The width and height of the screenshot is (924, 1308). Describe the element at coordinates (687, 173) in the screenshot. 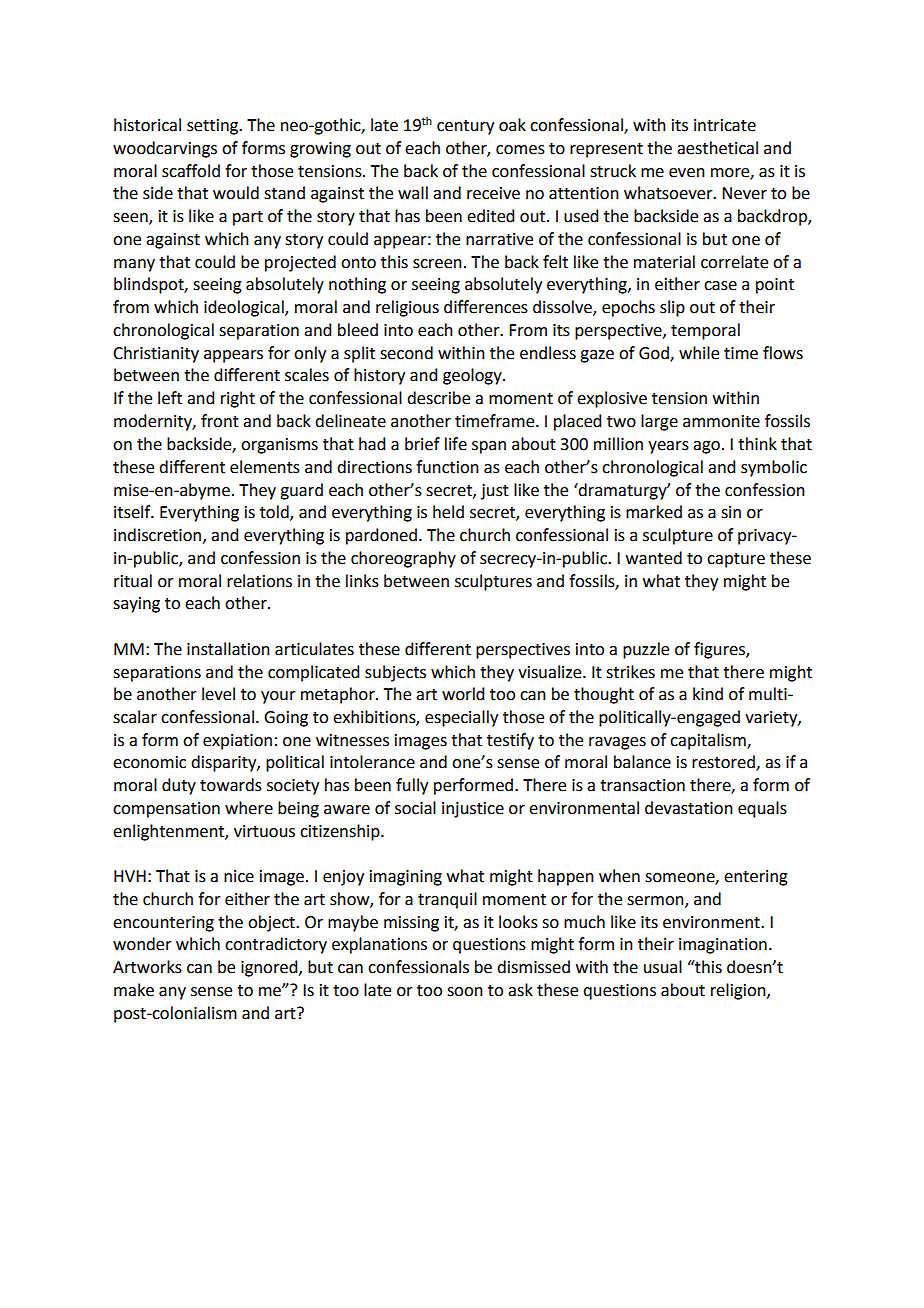

I see `even` at that location.
